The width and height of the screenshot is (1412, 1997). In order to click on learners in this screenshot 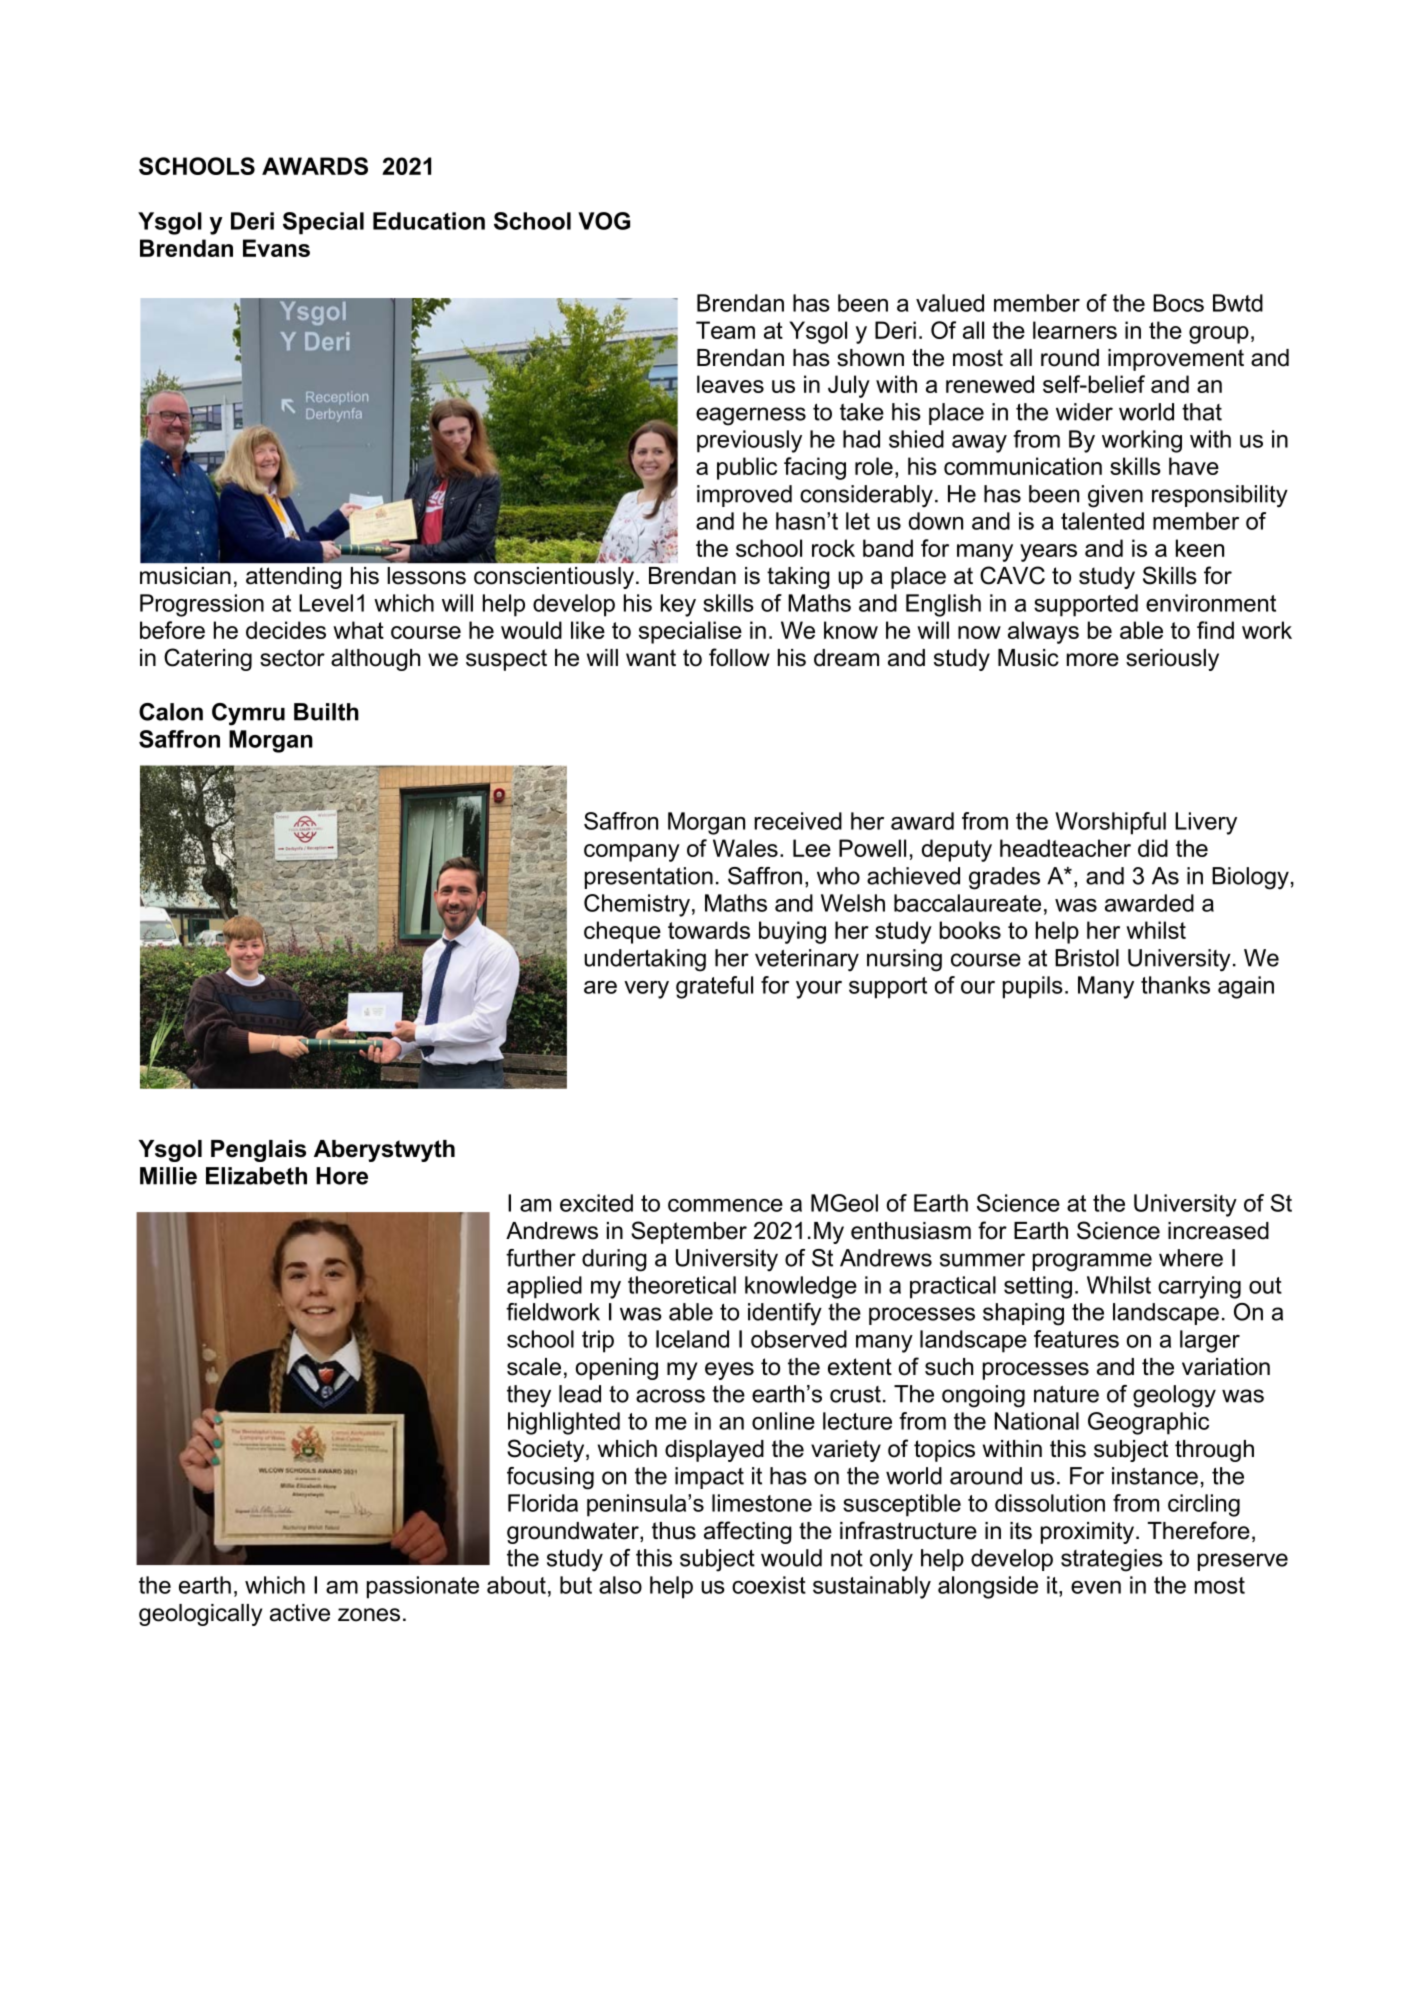, I will do `click(1075, 330)`.
